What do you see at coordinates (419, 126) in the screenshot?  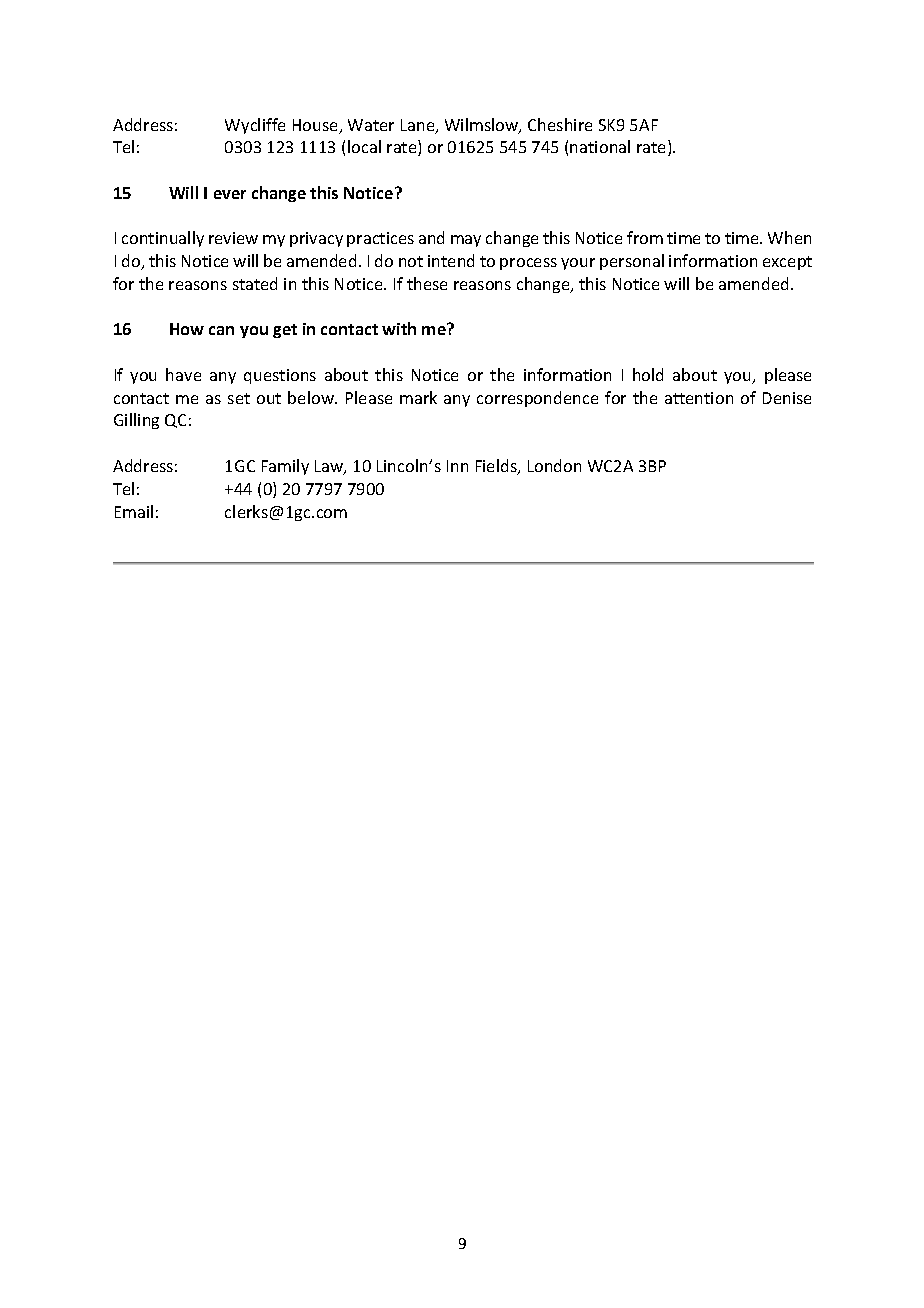 I see `Lane` at bounding box center [419, 126].
